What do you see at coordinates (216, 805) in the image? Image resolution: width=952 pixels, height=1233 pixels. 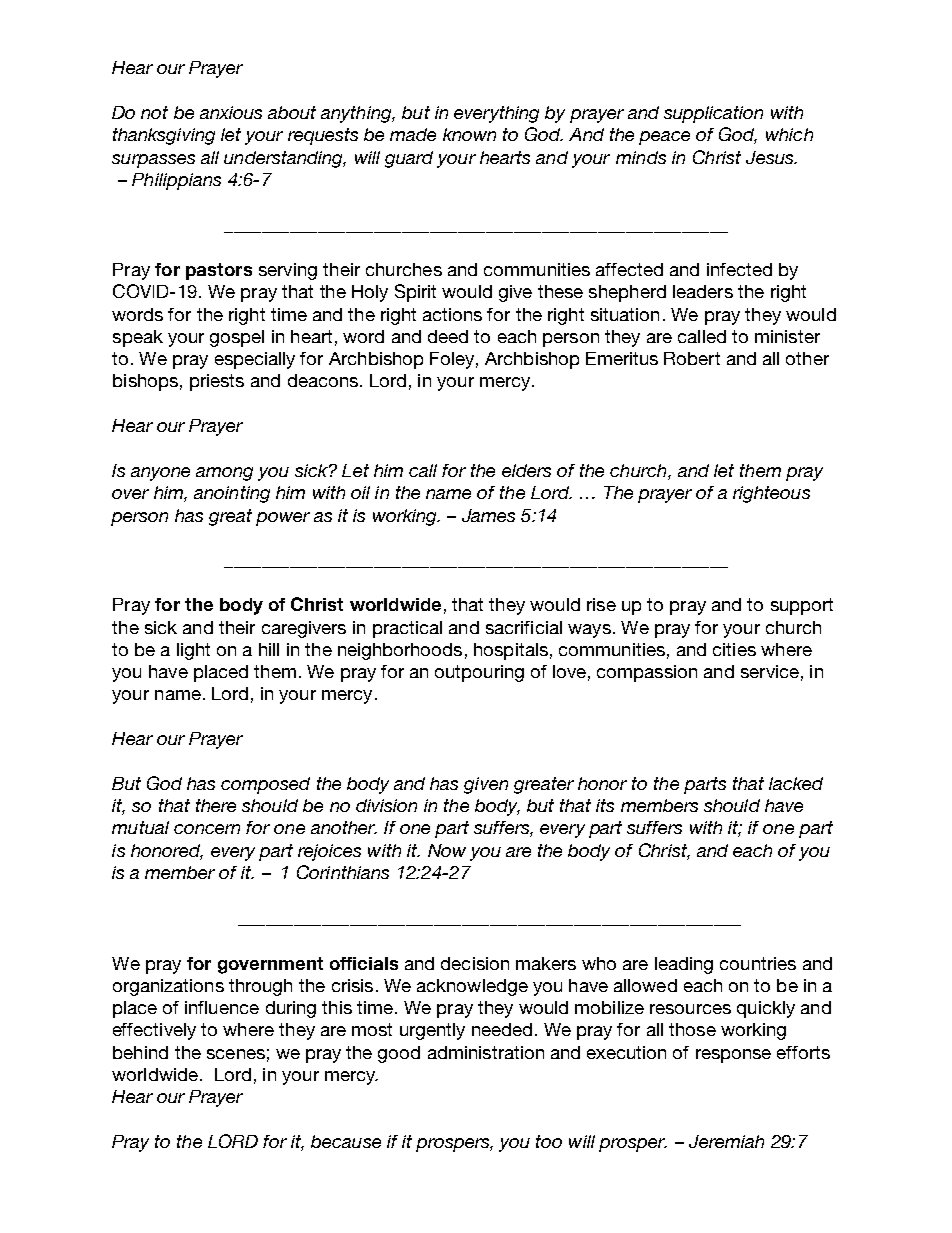 I see `there` at bounding box center [216, 805].
